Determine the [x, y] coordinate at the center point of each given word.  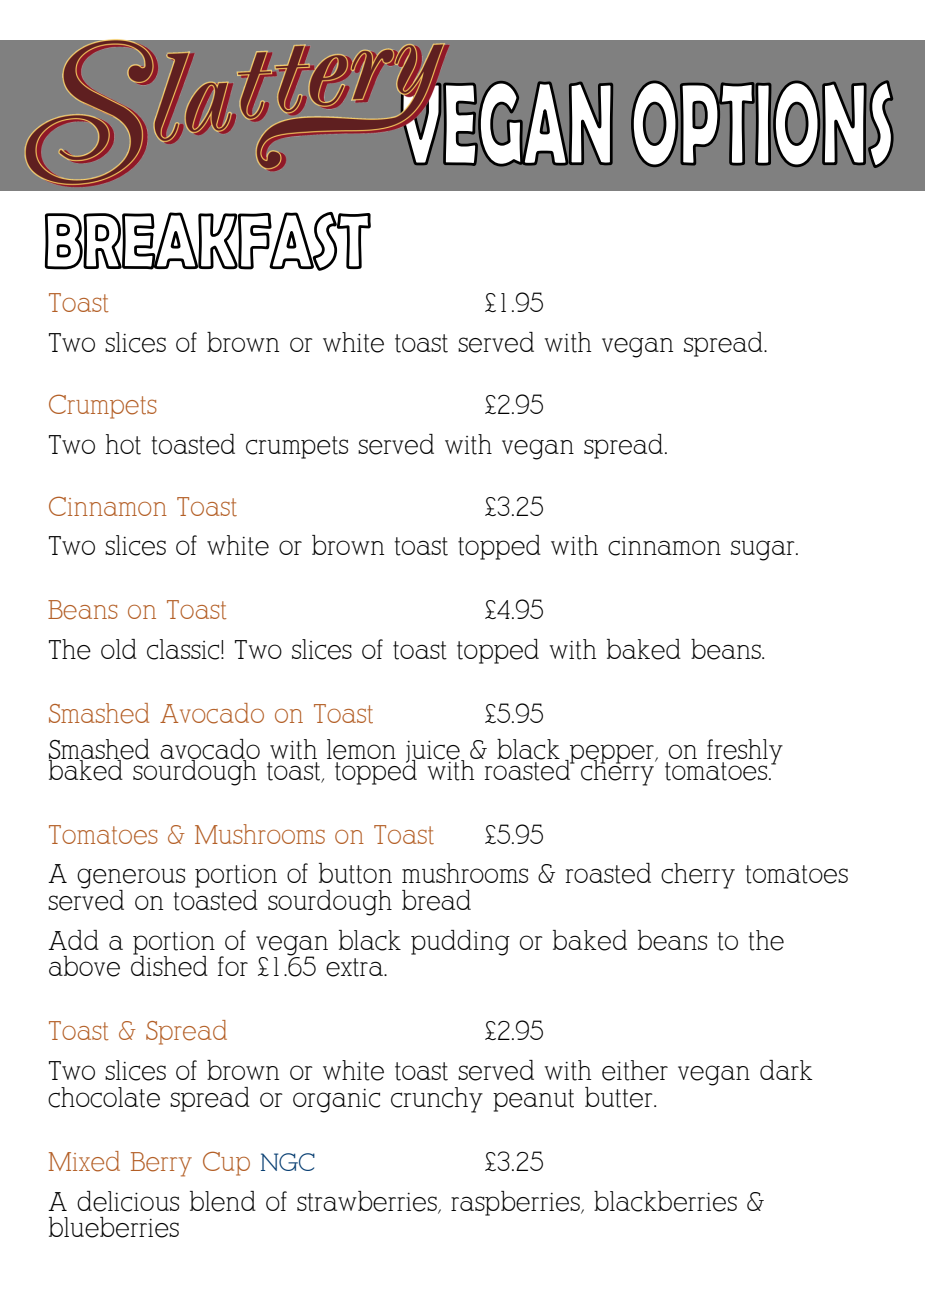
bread [436, 900]
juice [434, 752]
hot [123, 444]
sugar [764, 550]
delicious [128, 1201]
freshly [745, 752]
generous [131, 879]
